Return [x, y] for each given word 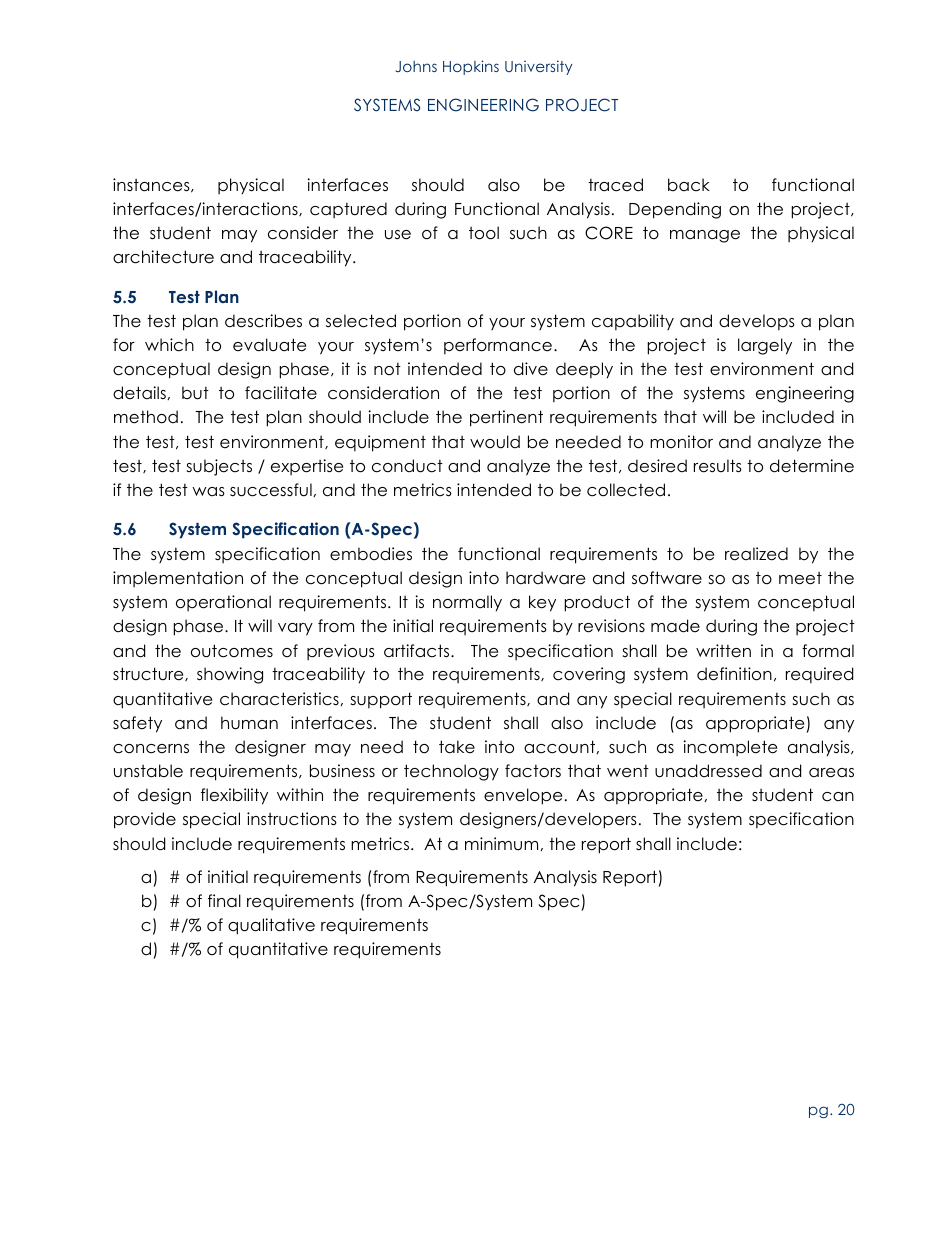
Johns [416, 66]
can [838, 797]
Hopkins [471, 67]
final [224, 901]
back [689, 185]
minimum [503, 844]
